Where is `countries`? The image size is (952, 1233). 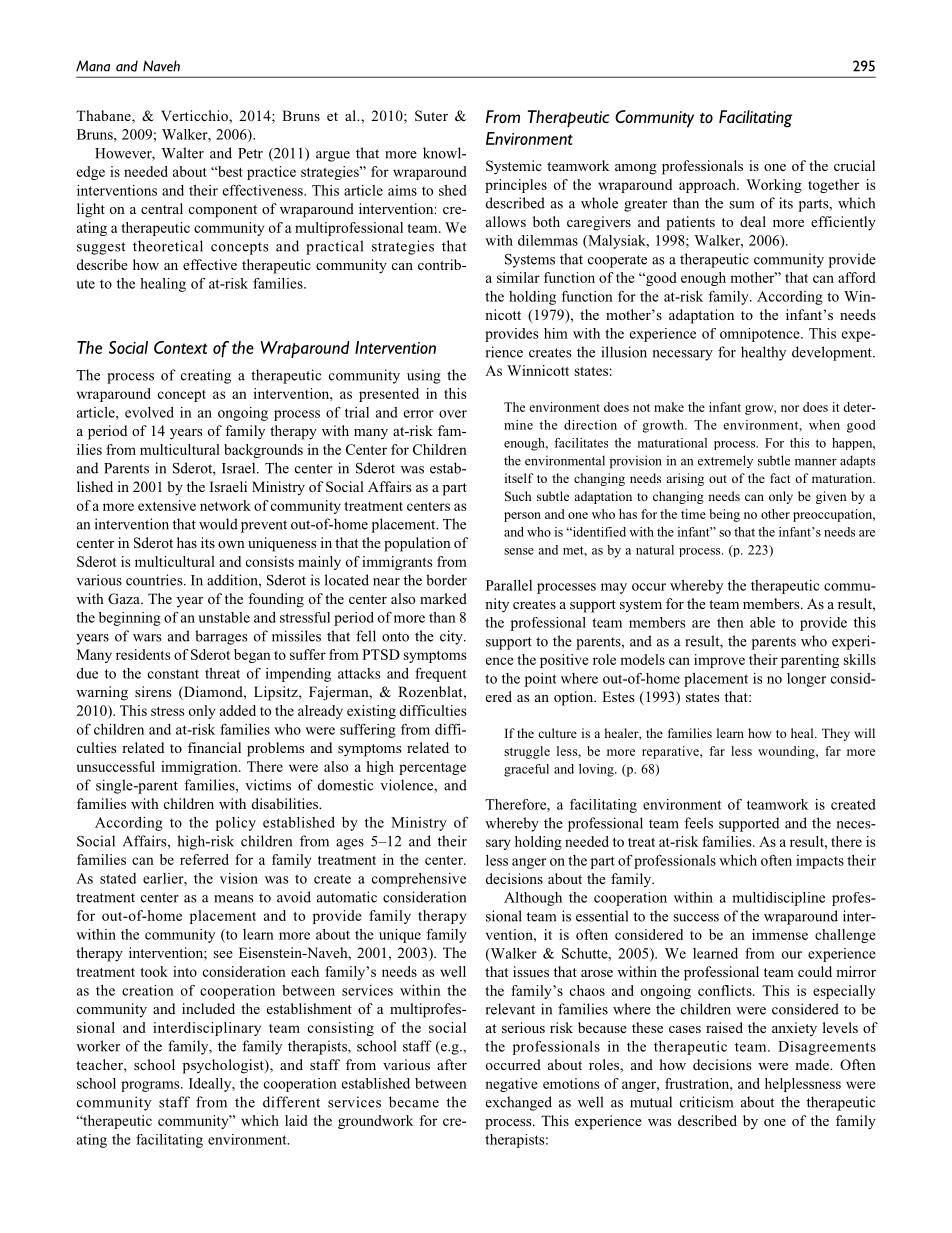
countries is located at coordinates (155, 580).
